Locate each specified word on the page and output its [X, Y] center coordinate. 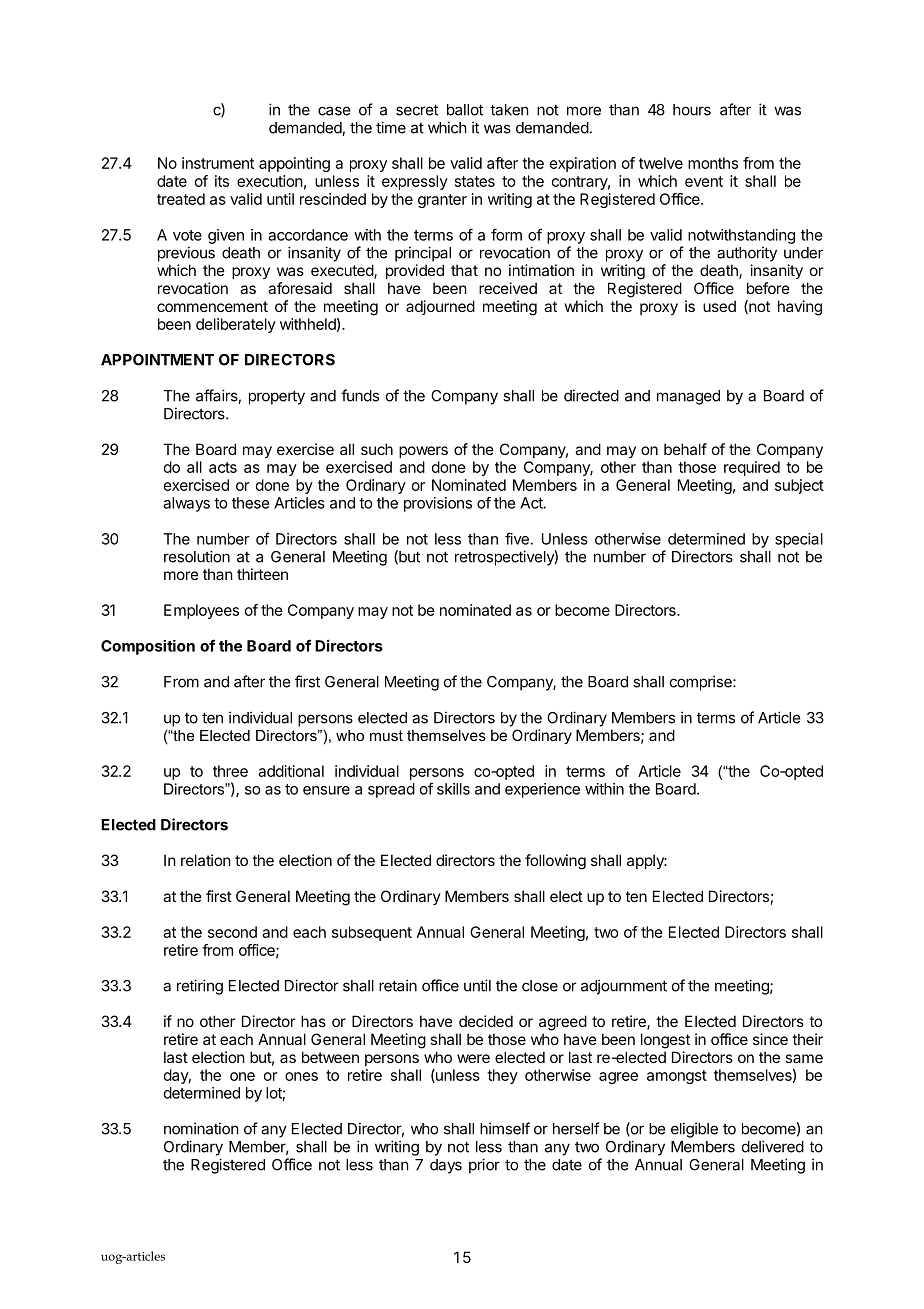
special [799, 540]
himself [505, 1128]
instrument [218, 163]
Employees [201, 611]
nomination [201, 1128]
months [713, 163]
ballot [465, 110]
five [518, 538]
